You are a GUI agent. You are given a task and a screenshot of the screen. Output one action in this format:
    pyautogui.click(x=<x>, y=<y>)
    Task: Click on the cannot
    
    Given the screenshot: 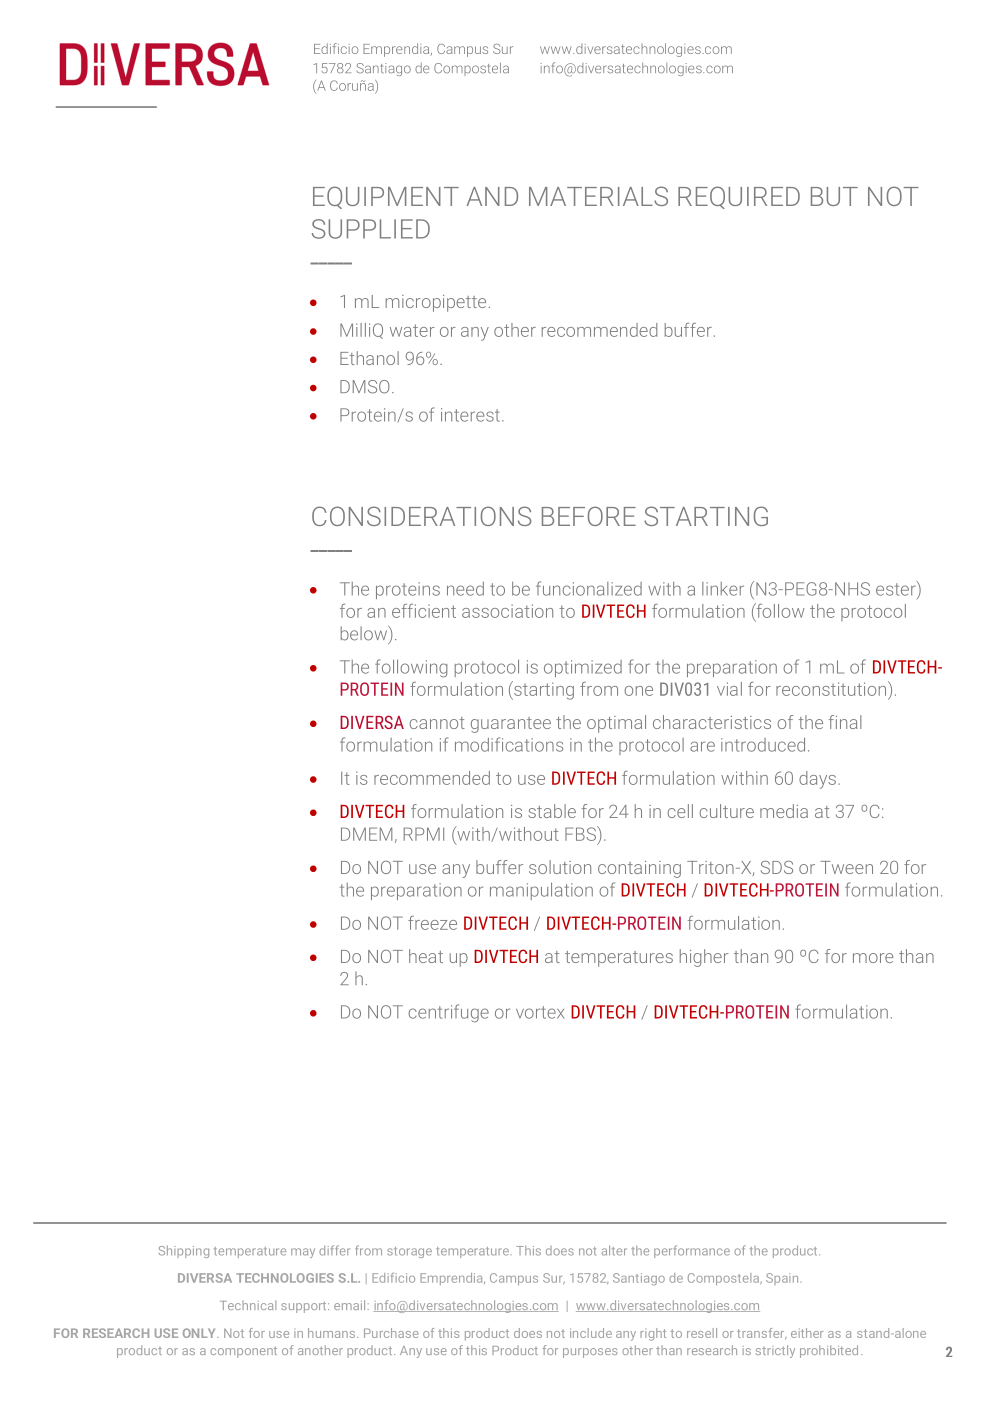 What is the action you would take?
    pyautogui.click(x=437, y=723)
